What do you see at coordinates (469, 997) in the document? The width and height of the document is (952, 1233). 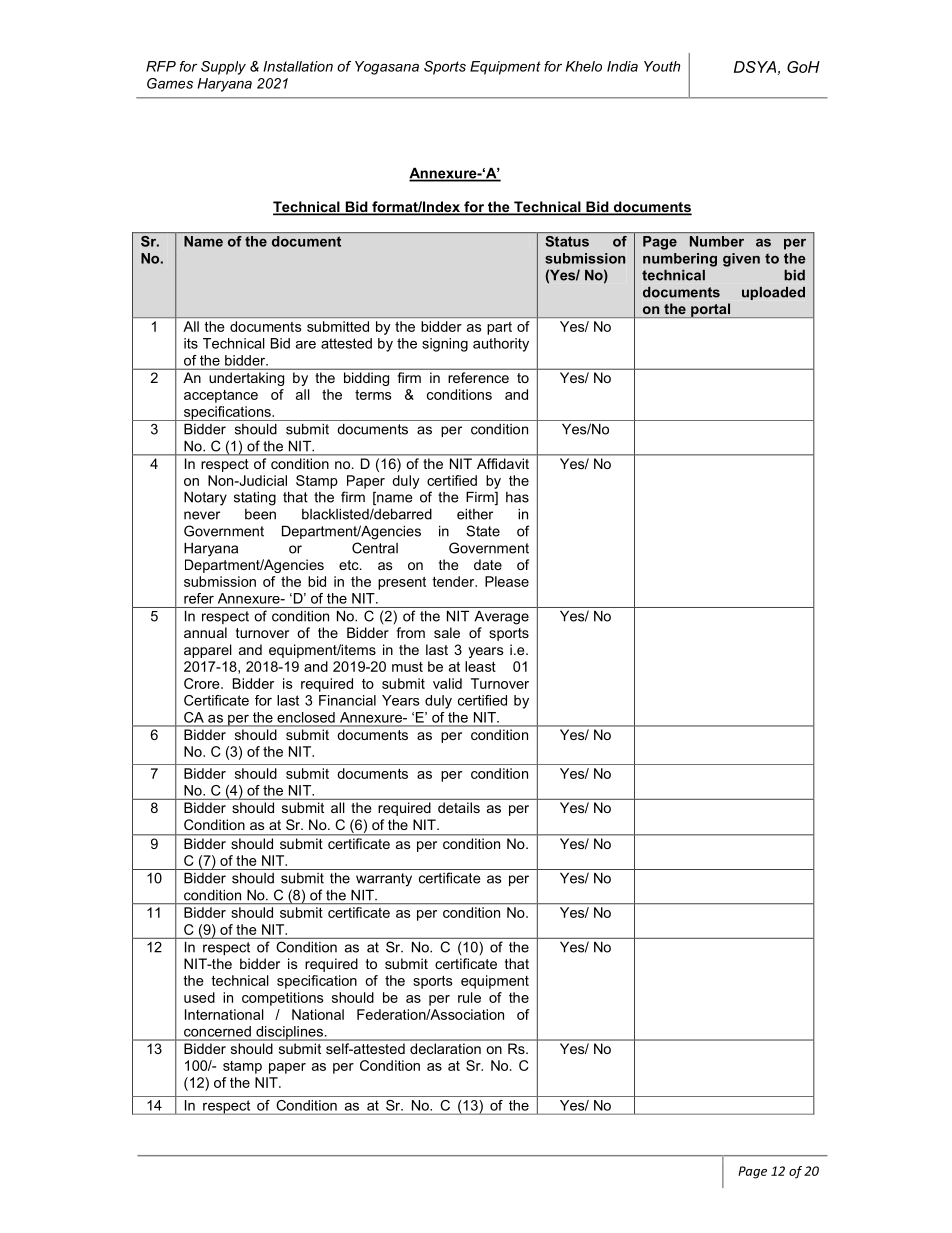 I see `rule` at bounding box center [469, 997].
